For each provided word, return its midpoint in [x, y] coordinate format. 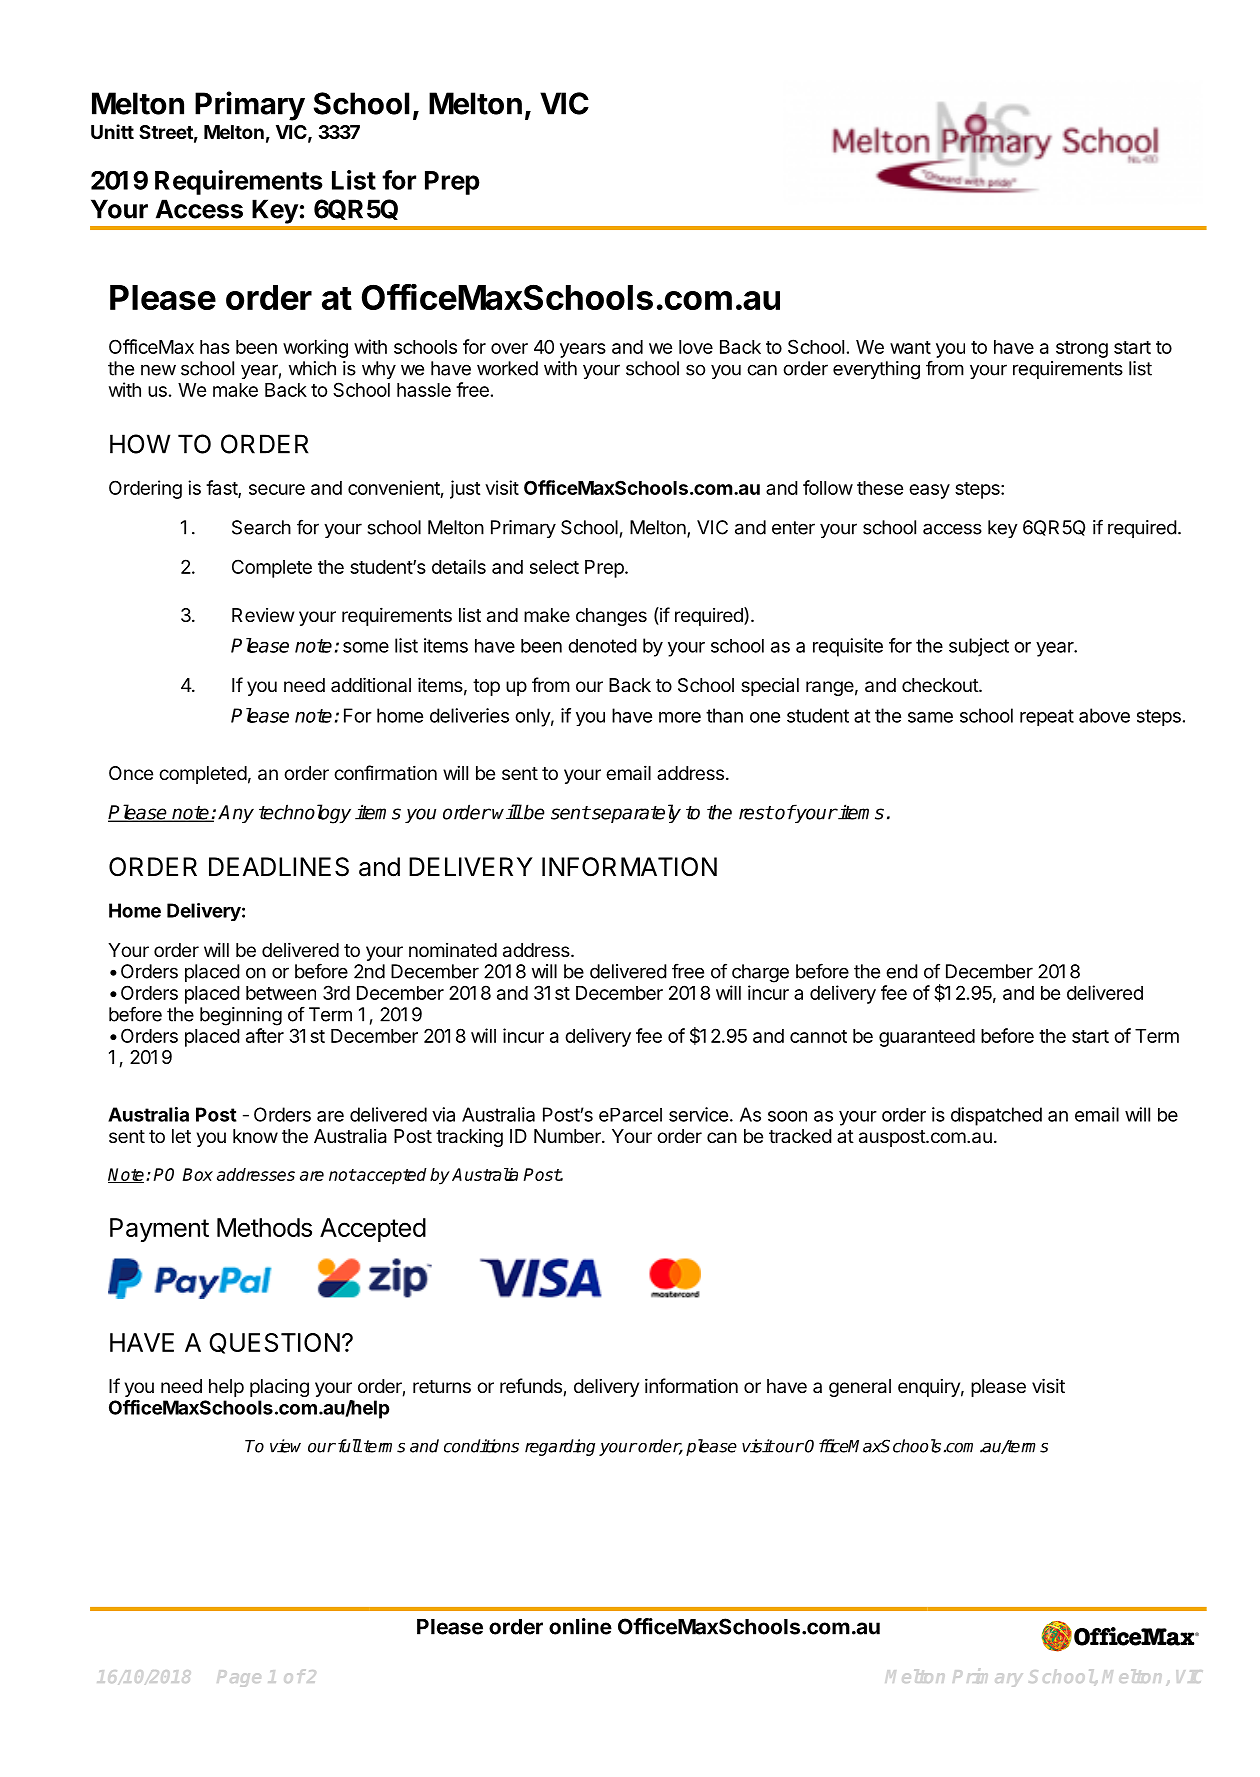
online [580, 1626]
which [312, 368]
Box [198, 1174]
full [348, 1446]
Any [236, 814]
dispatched [996, 1116]
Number [568, 1136]
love [696, 347]
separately [635, 813]
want [910, 347]
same [930, 717]
